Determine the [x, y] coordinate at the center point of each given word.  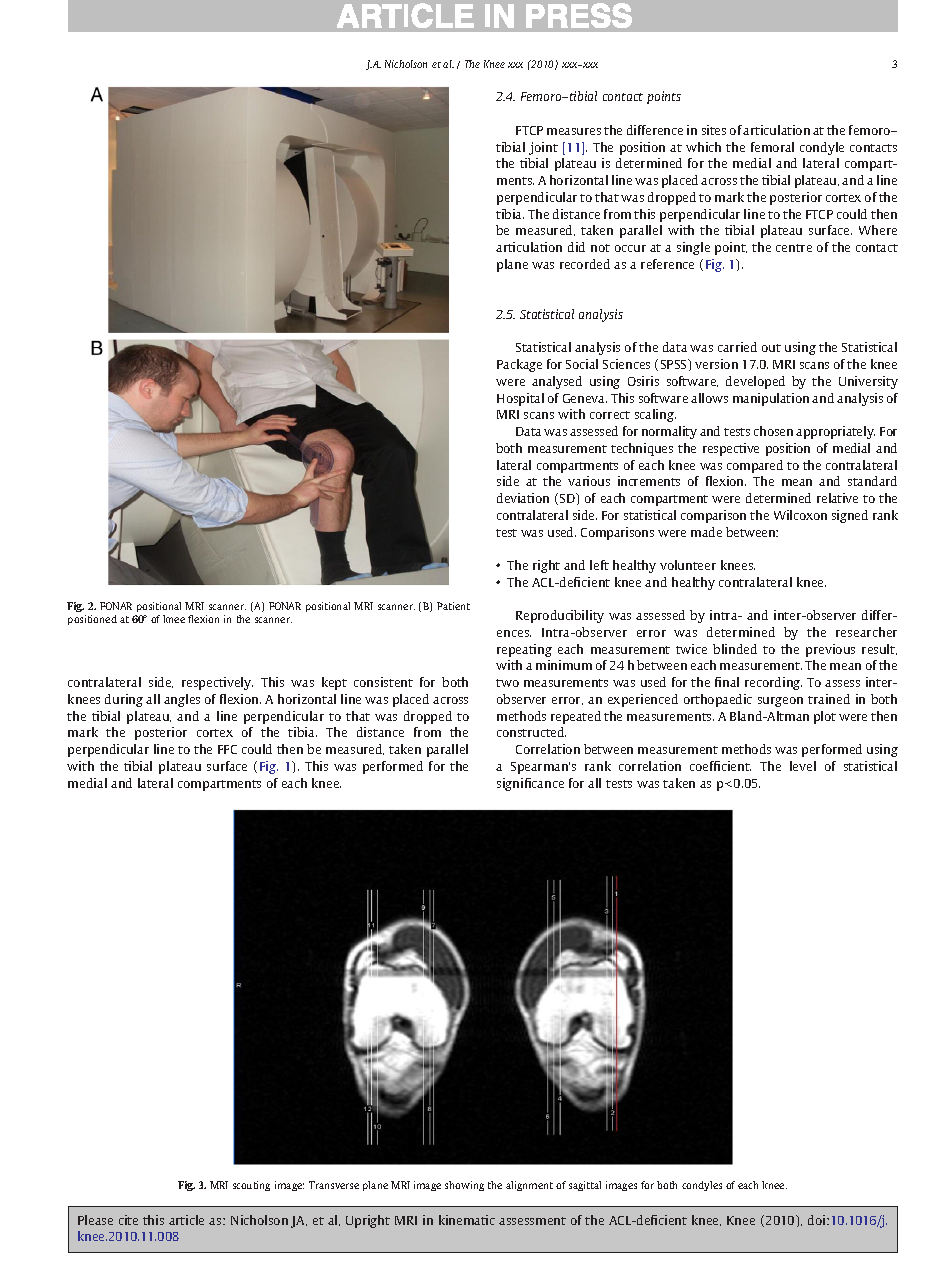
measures [574, 131]
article [186, 1220]
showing [464, 1186]
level [803, 766]
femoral [772, 147]
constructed [531, 732]
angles [182, 700]
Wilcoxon [800, 515]
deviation [523, 498]
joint [543, 148]
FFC [227, 749]
